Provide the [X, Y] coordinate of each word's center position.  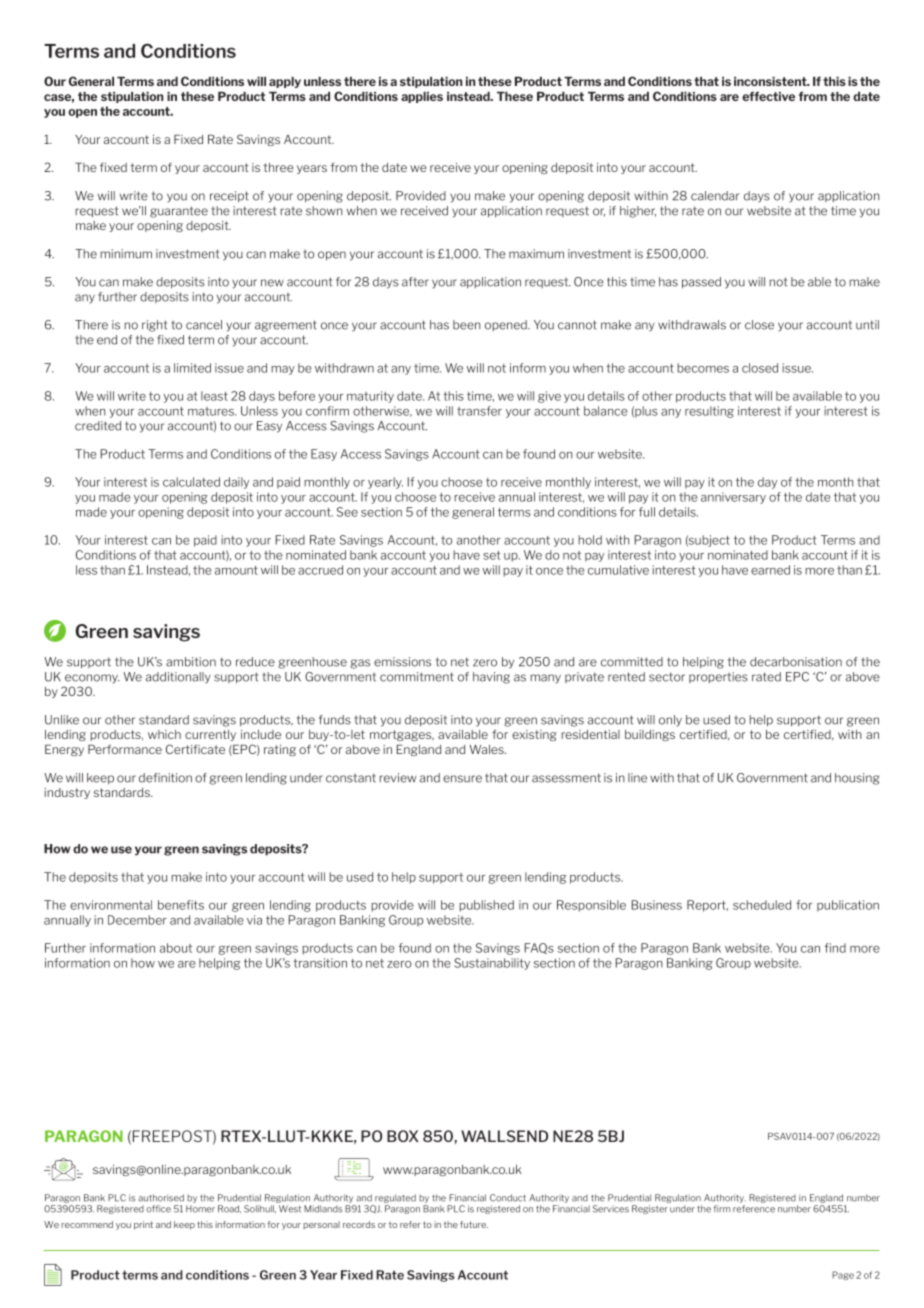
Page [843, 1275]
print [143, 1225]
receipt [229, 196]
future [474, 1224]
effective [768, 96]
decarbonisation [796, 662]
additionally [178, 678]
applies [422, 97]
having [491, 678]
